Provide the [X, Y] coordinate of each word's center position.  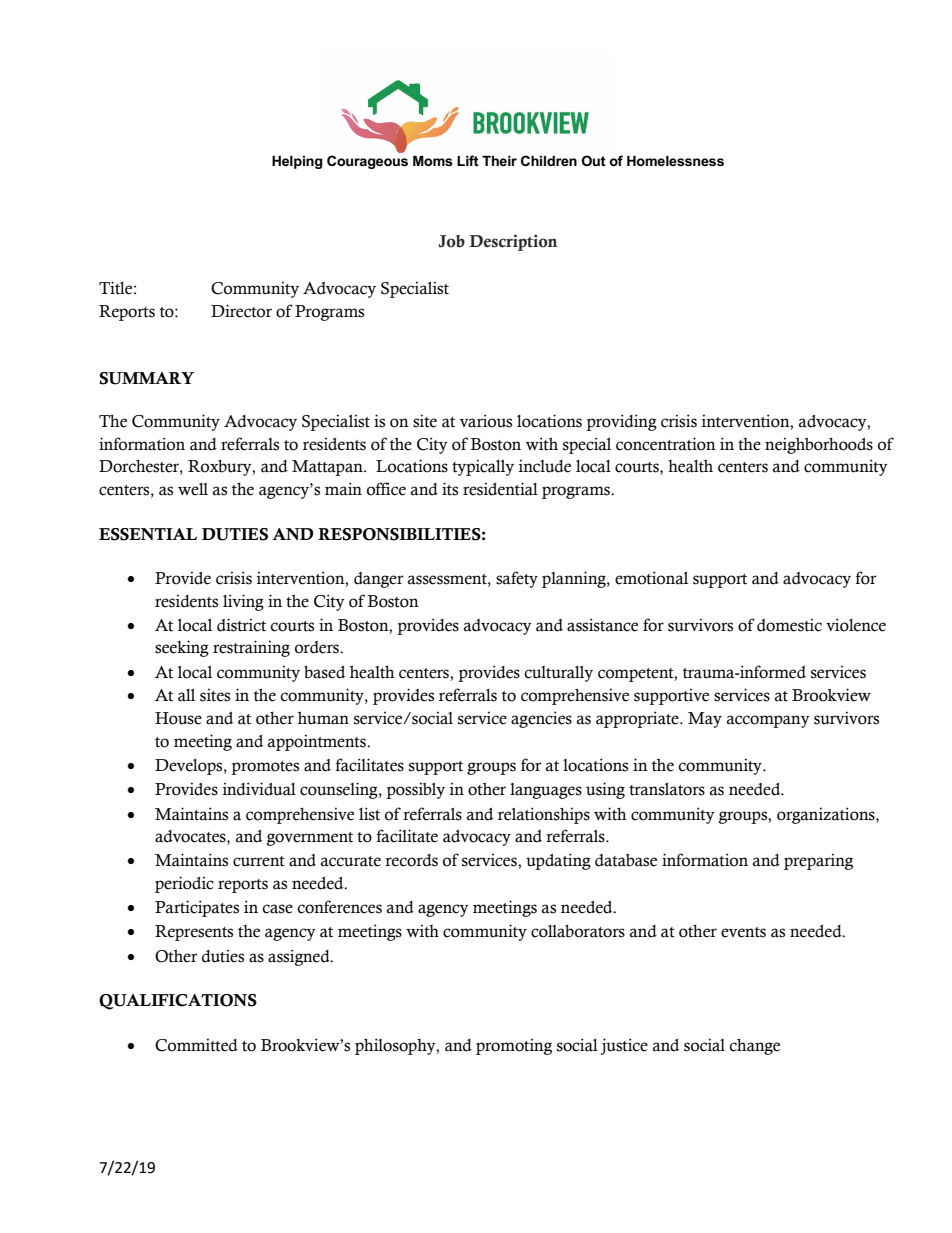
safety [517, 579]
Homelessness [675, 161]
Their [499, 161]
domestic [789, 625]
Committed [196, 1045]
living [243, 602]
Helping [297, 162]
